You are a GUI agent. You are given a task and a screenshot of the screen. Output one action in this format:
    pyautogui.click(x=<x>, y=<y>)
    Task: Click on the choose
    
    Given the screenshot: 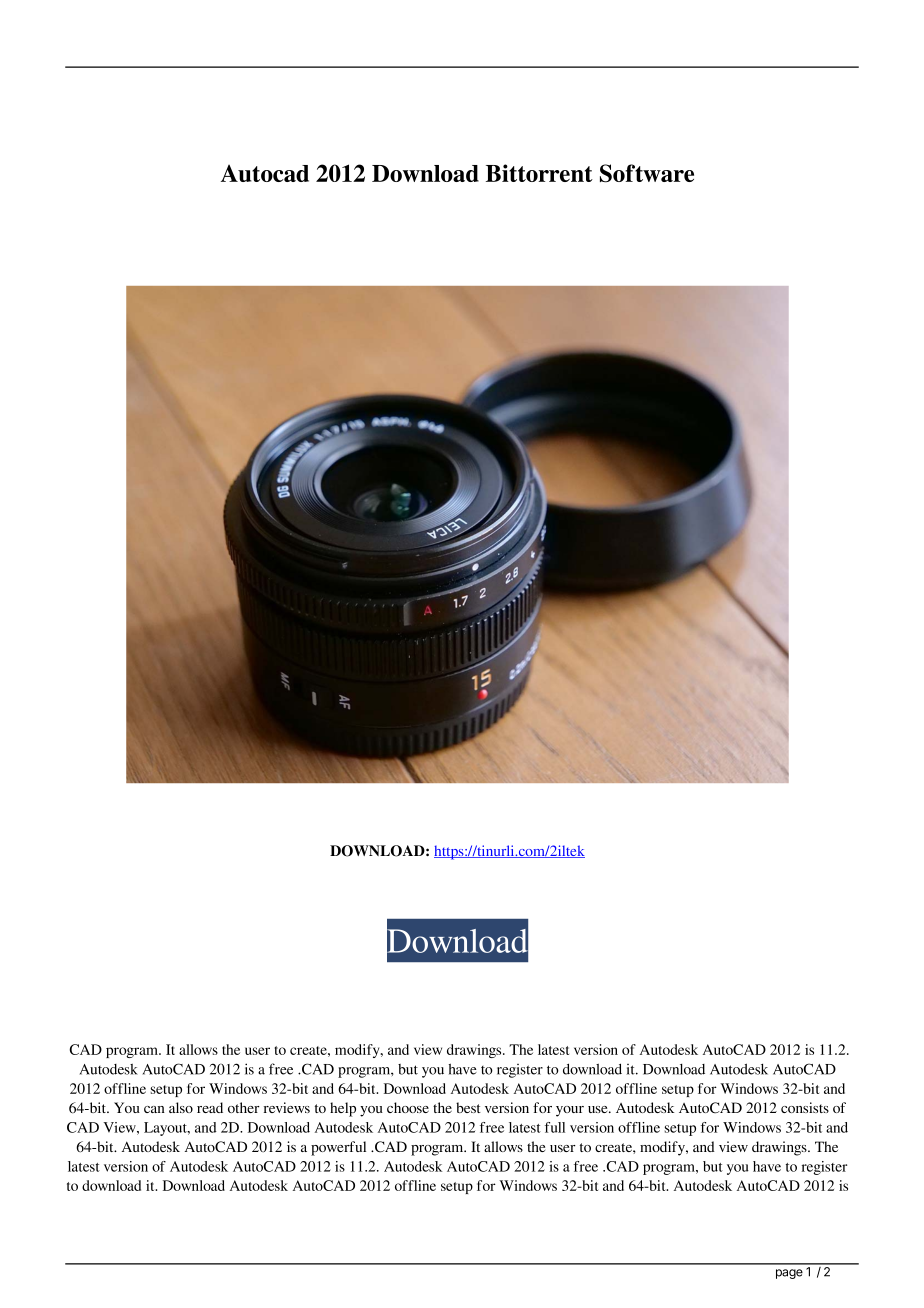 What is the action you would take?
    pyautogui.click(x=408, y=1107)
